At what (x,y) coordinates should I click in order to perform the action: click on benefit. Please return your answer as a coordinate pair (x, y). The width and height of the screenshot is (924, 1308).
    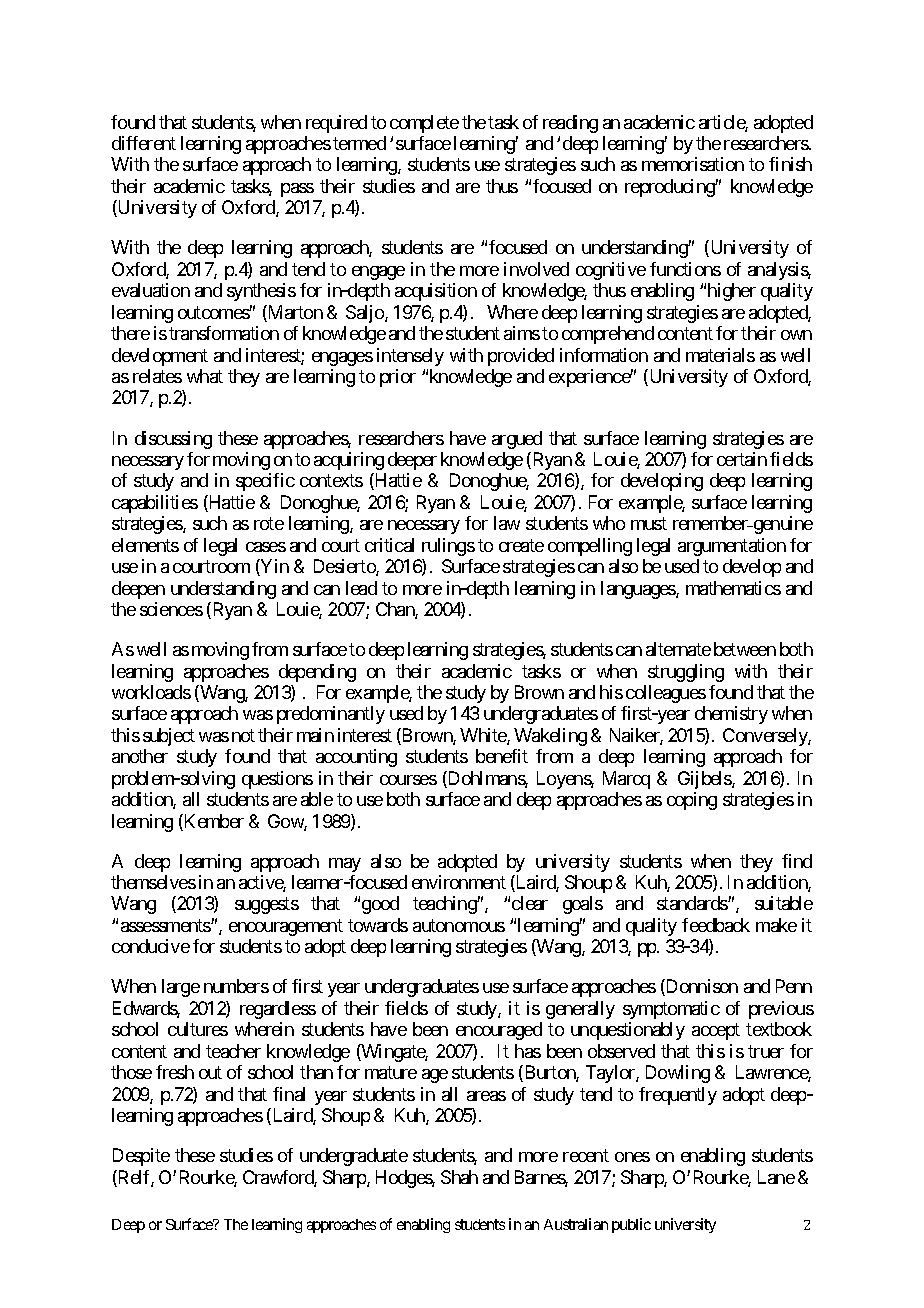
    Looking at the image, I should click on (502, 756).
